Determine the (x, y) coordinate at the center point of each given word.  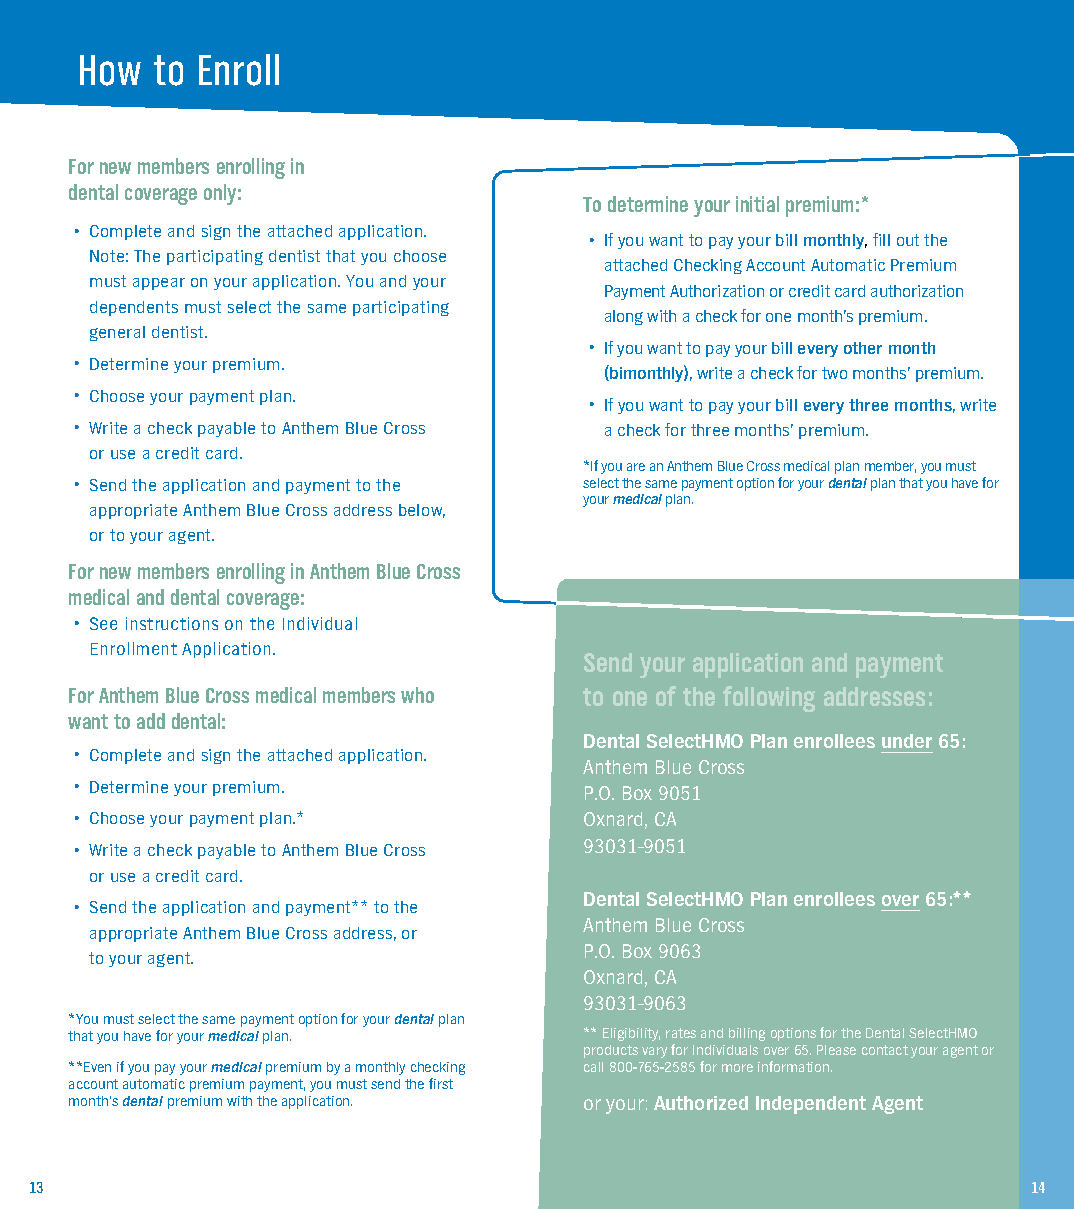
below (422, 511)
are (636, 467)
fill (881, 239)
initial (757, 204)
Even (97, 1067)
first (441, 1083)
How (110, 70)
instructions (172, 623)
